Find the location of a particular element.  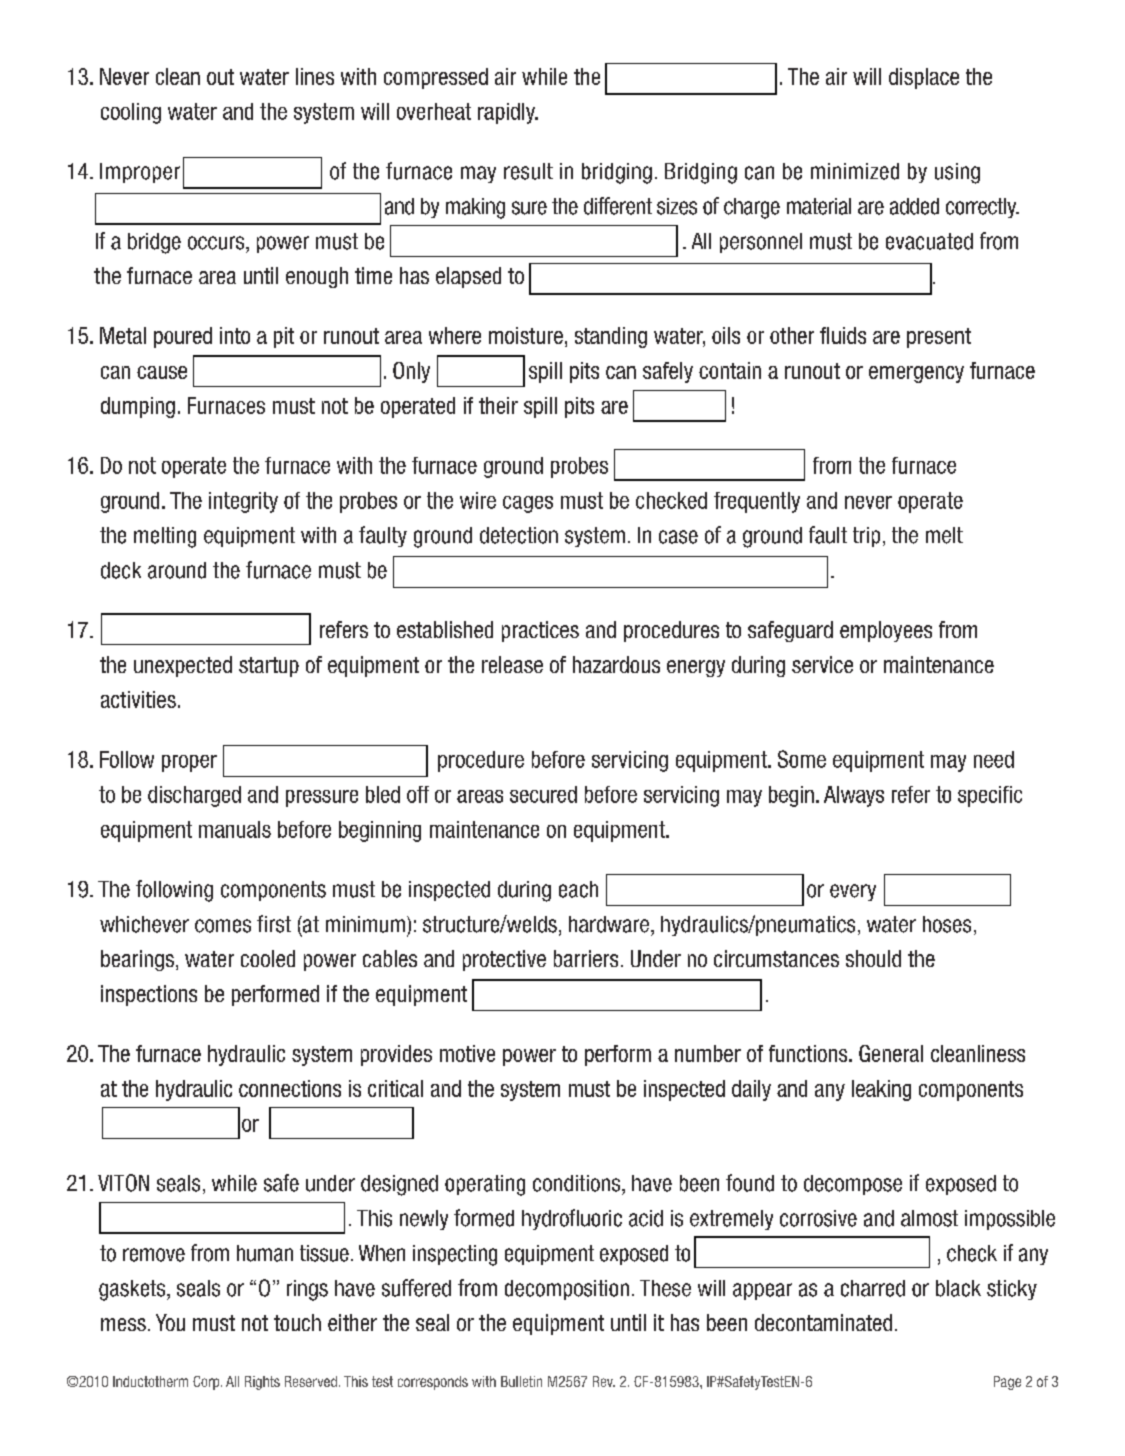

rapidly is located at coordinates (507, 113).
